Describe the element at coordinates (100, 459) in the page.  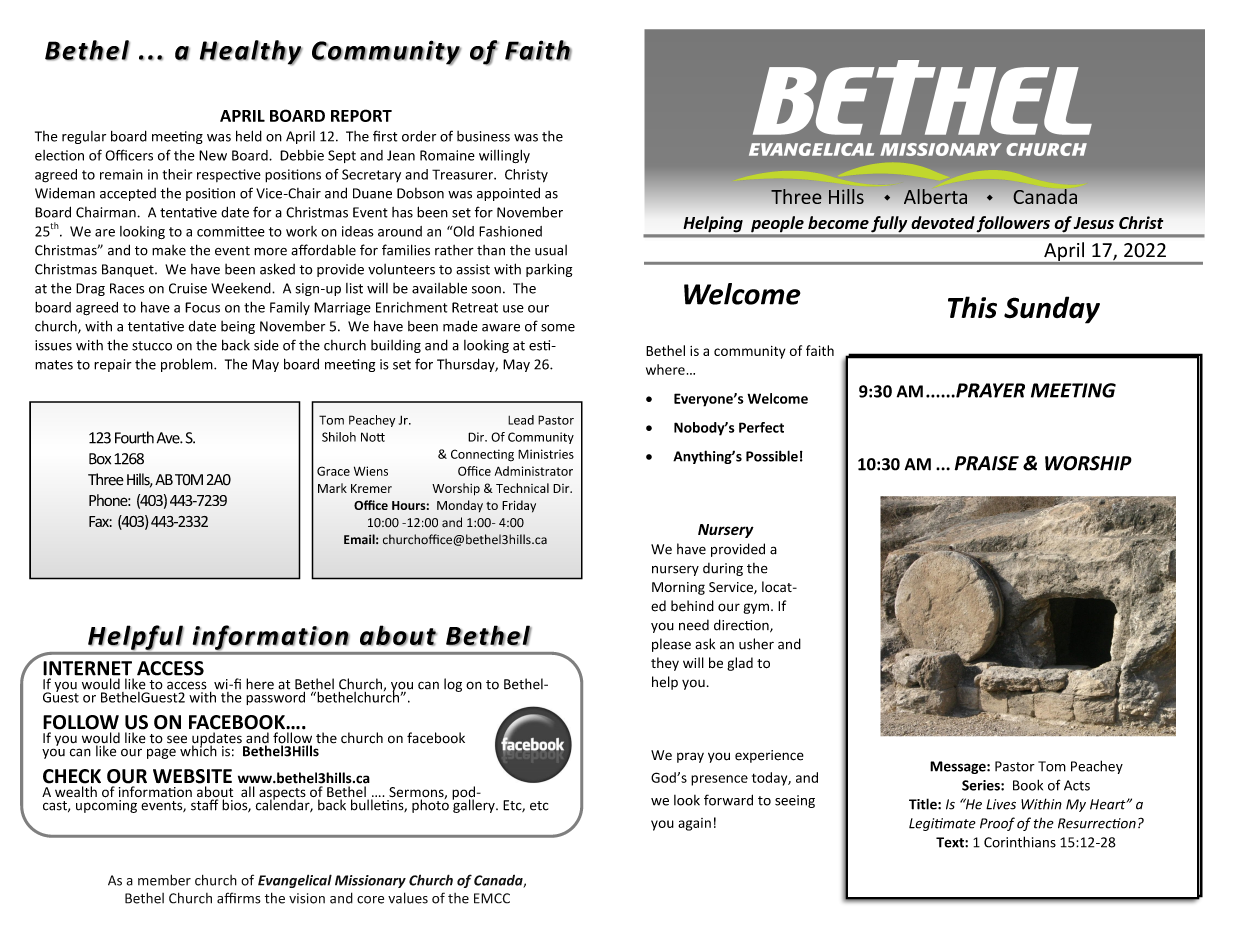
I see `Box` at that location.
